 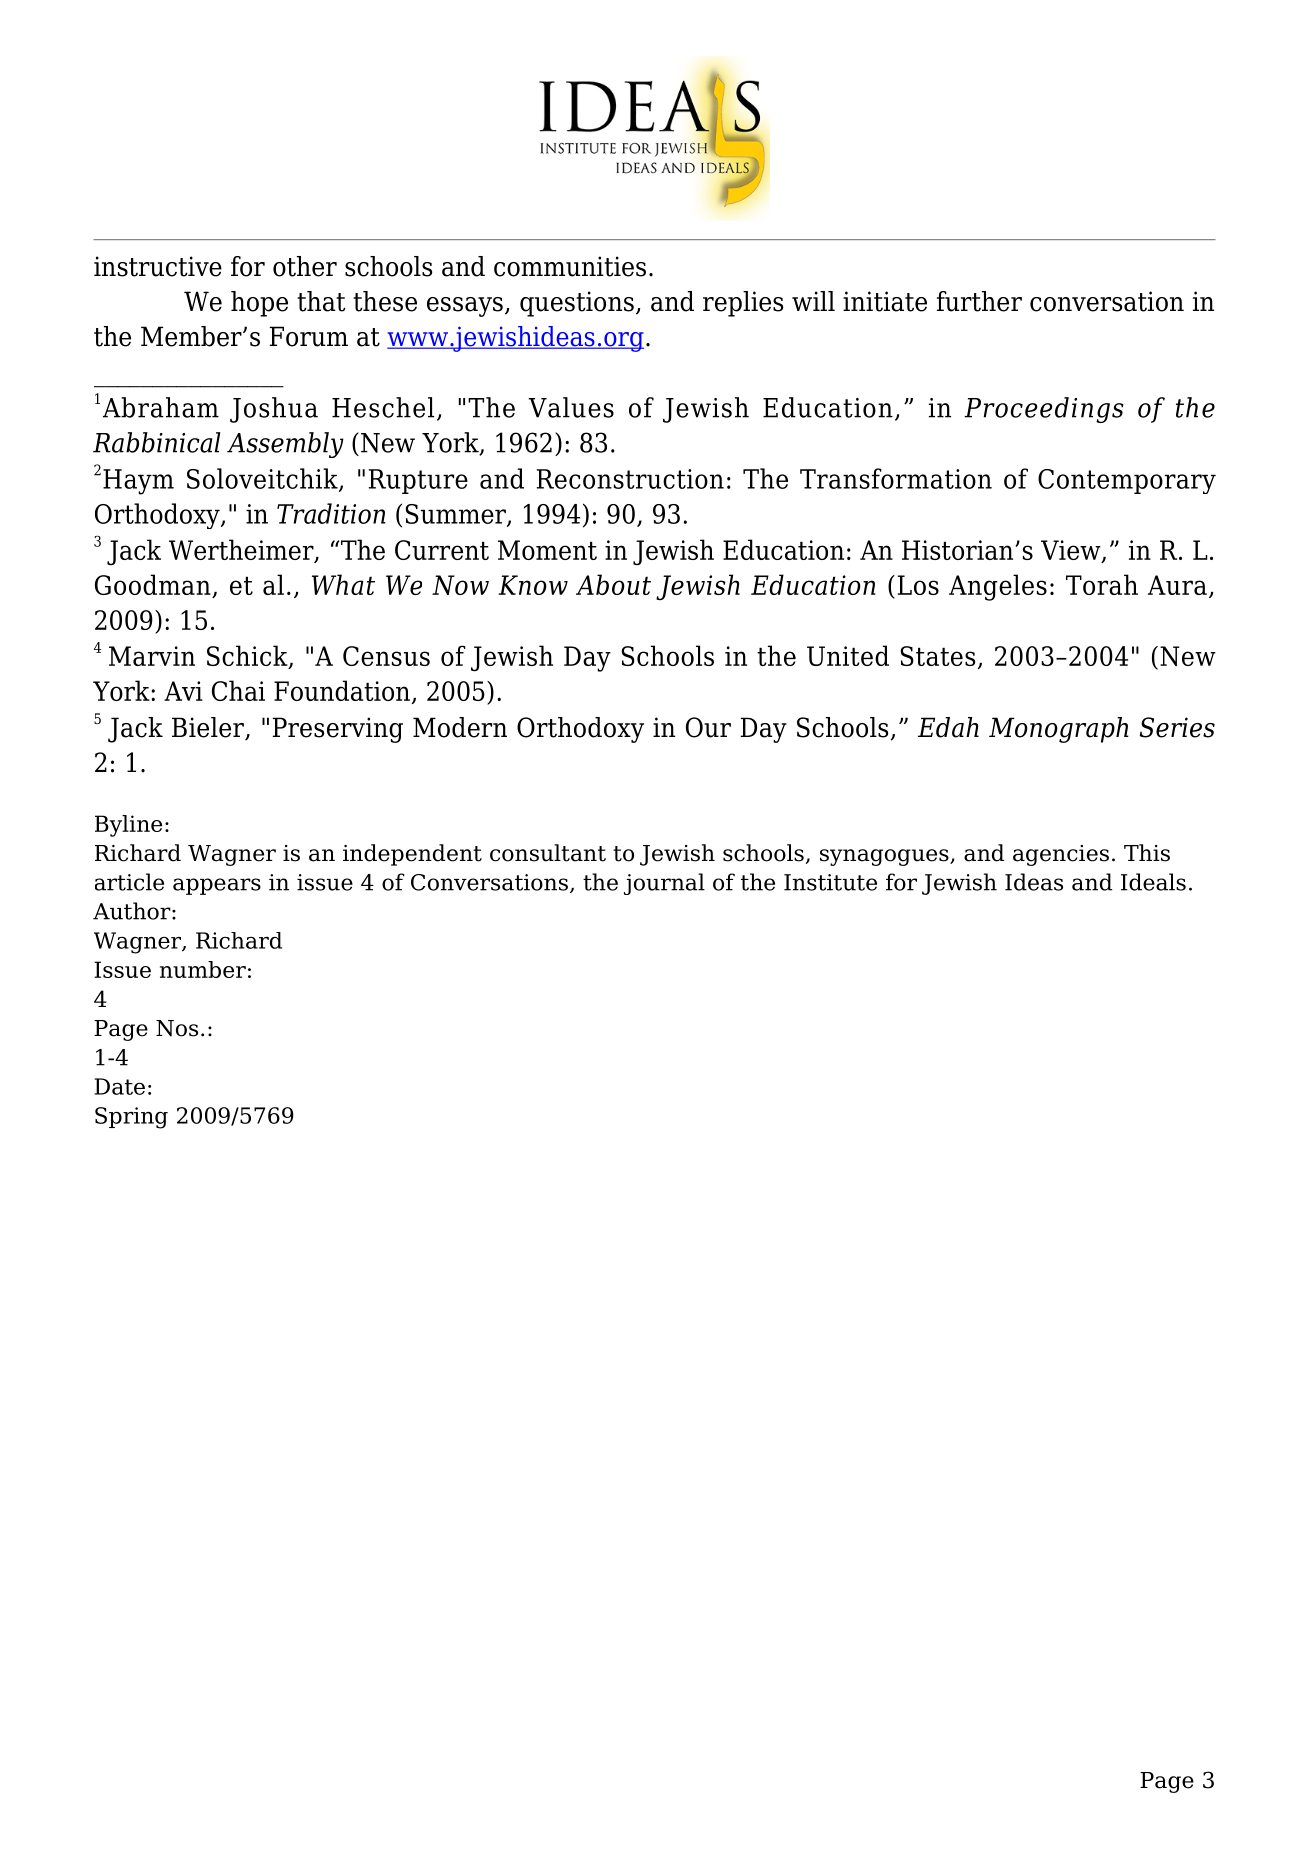 What do you see at coordinates (979, 301) in the image?
I see `further` at bounding box center [979, 301].
